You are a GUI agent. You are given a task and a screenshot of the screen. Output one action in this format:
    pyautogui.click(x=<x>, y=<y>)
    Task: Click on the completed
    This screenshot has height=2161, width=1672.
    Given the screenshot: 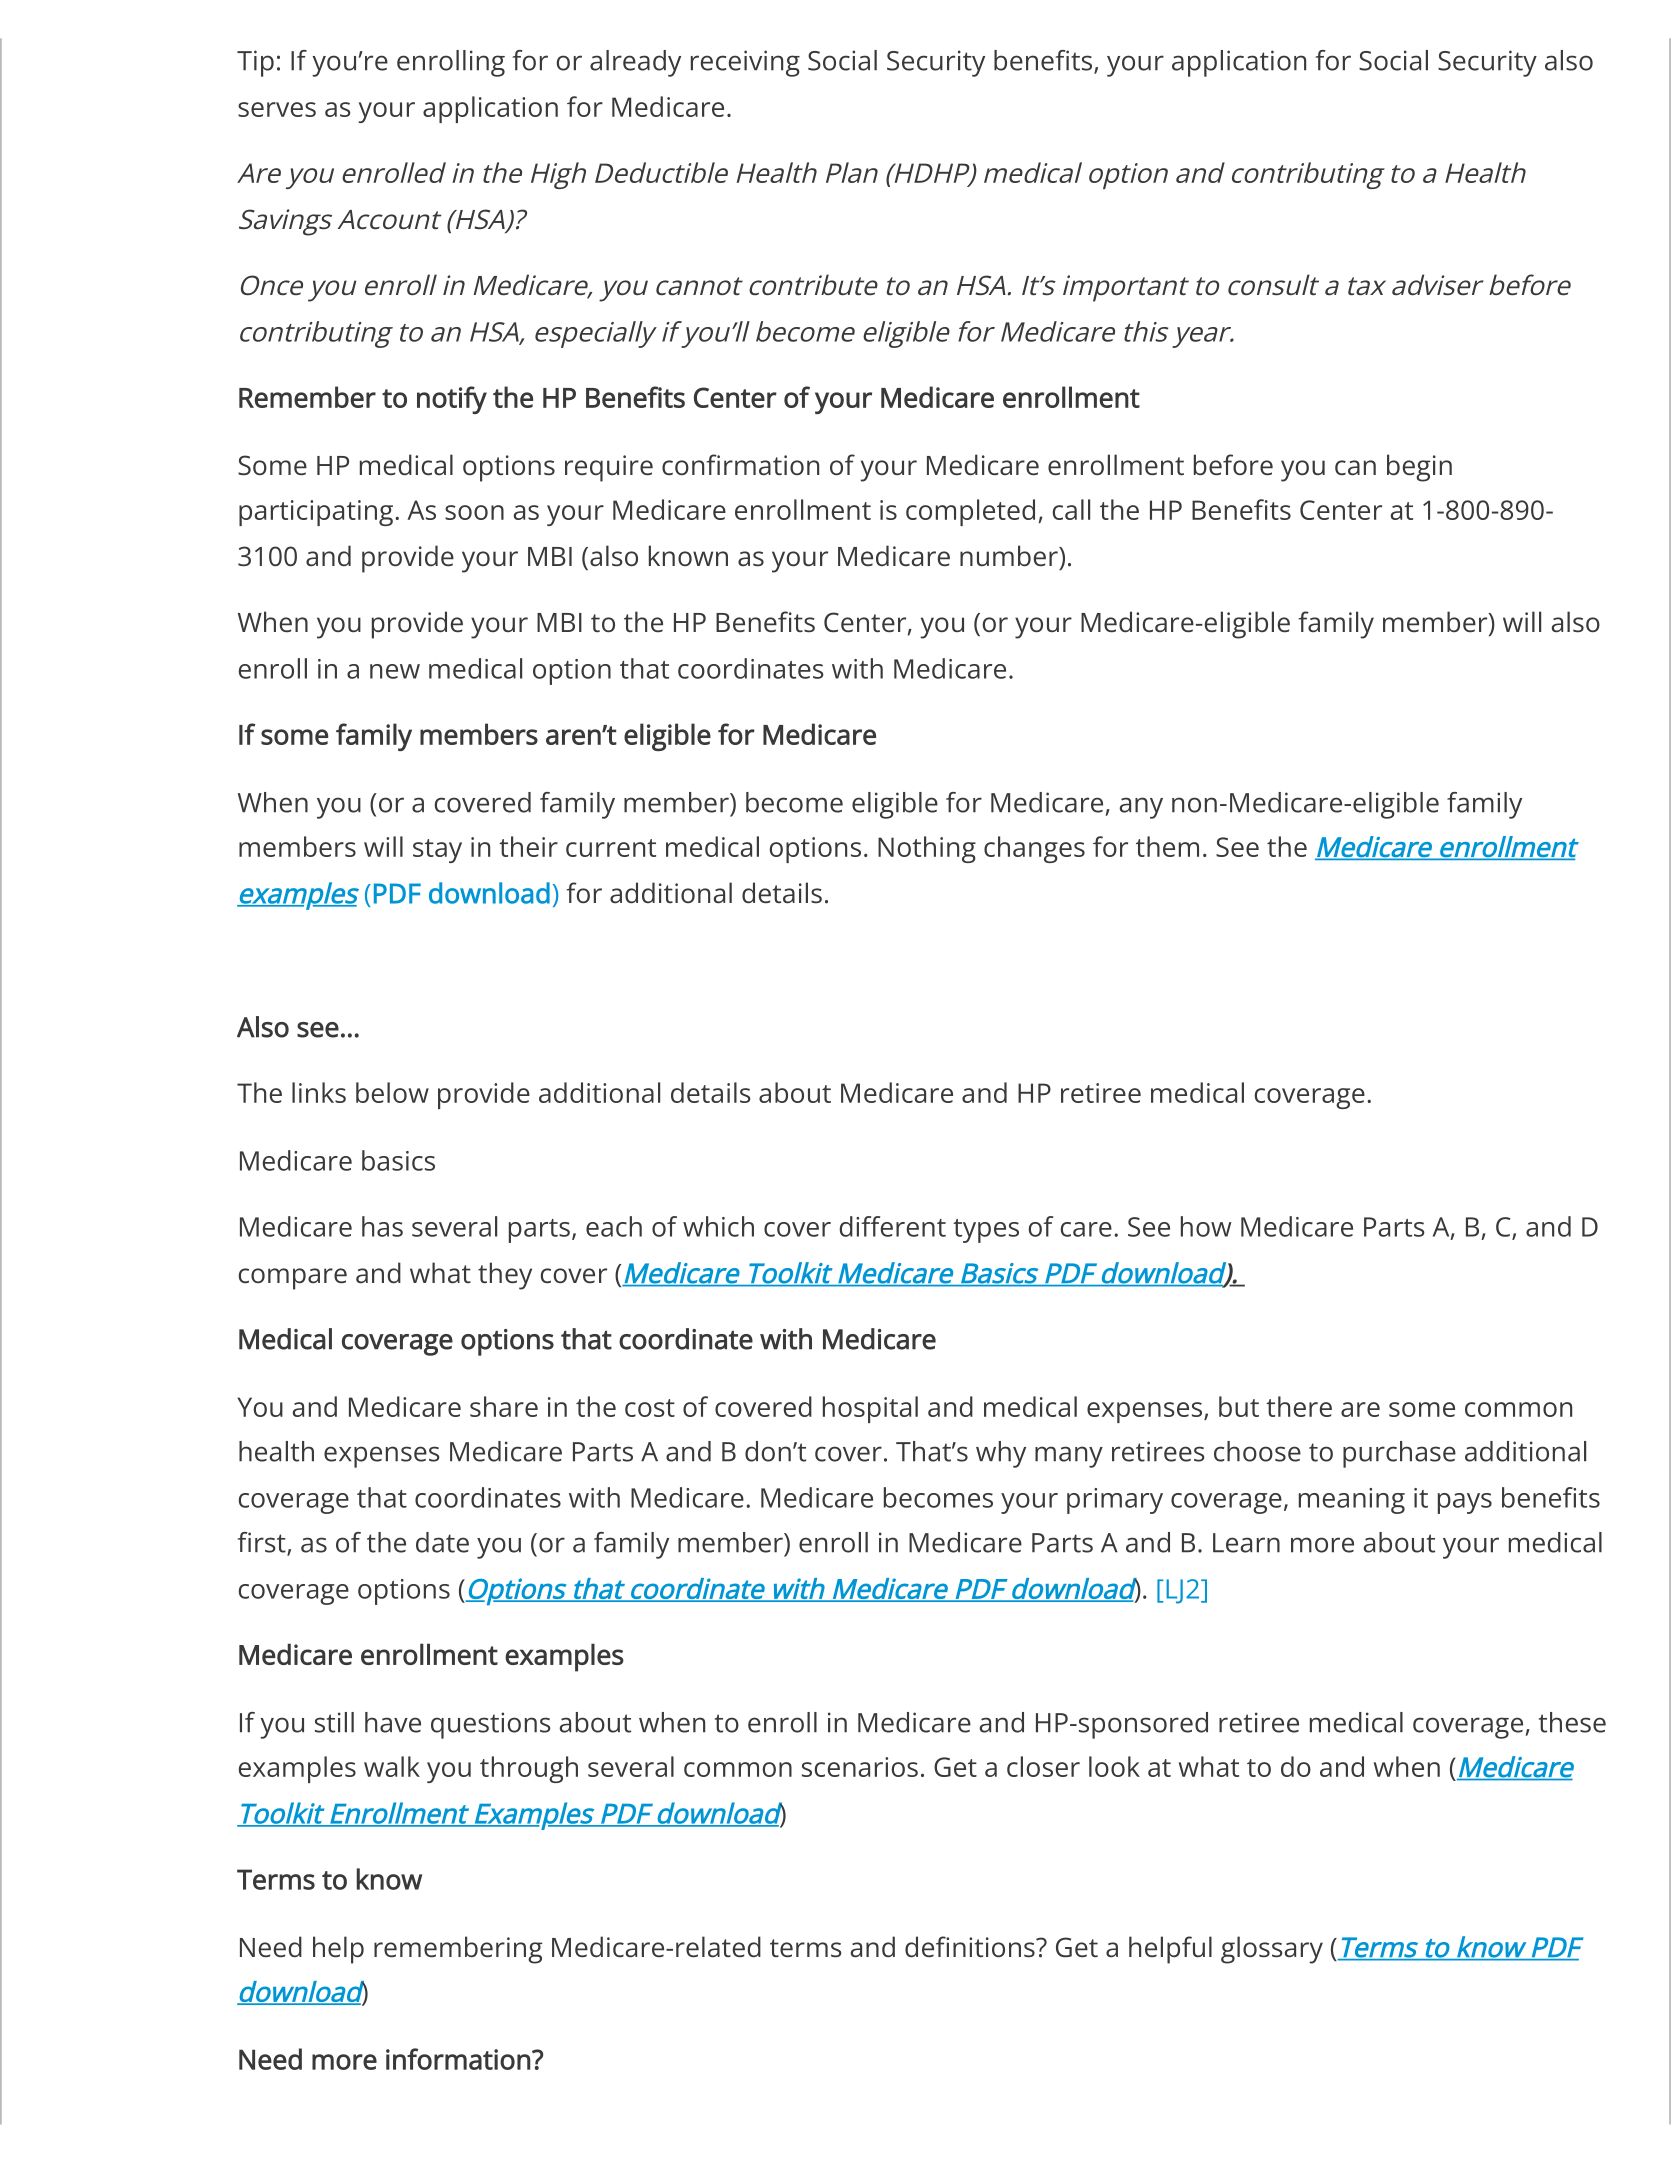 What is the action you would take?
    pyautogui.click(x=970, y=512)
